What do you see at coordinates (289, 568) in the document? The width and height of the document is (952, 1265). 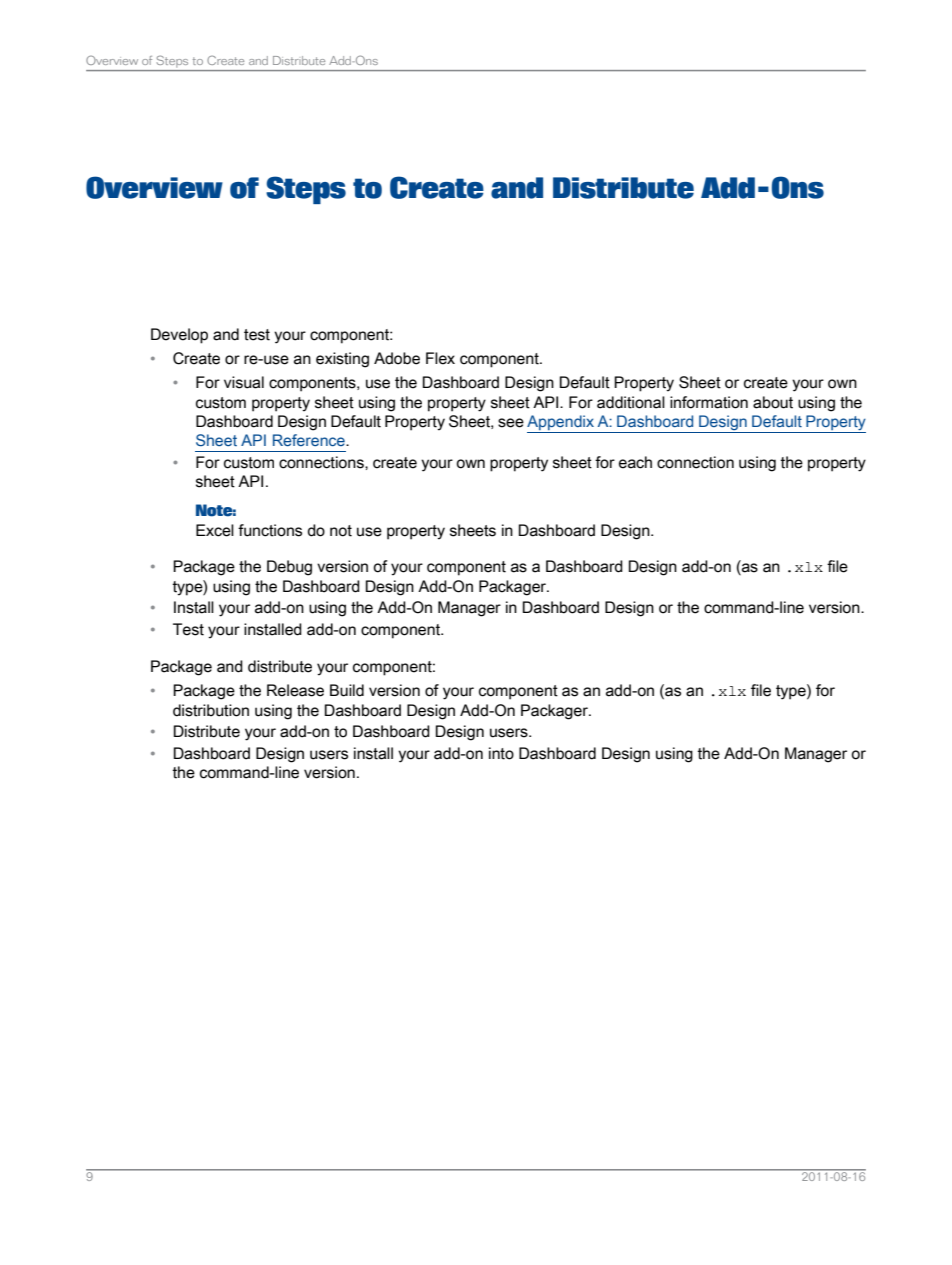 I see `Debug` at bounding box center [289, 568].
